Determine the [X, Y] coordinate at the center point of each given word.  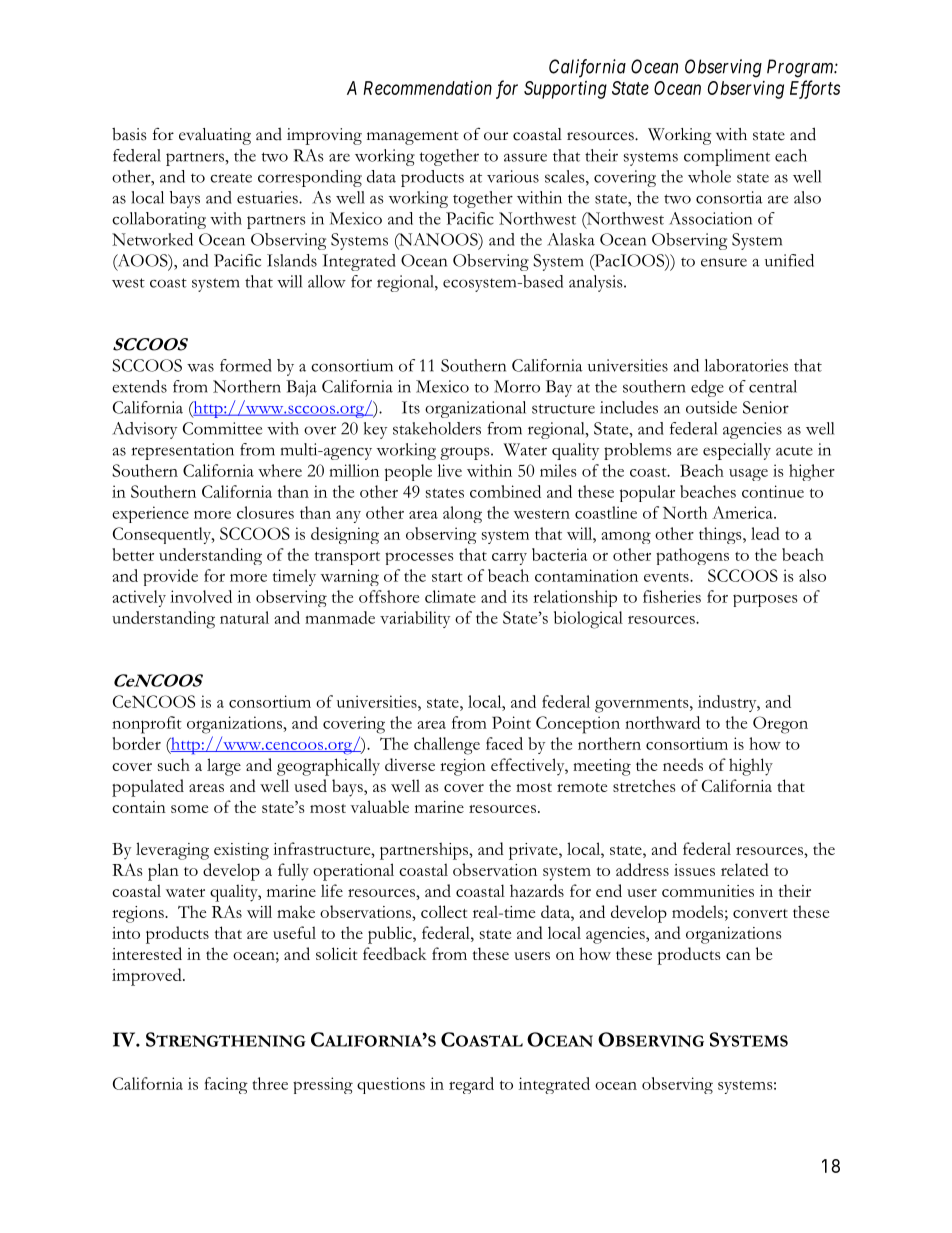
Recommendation [427, 88]
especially [737, 451]
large [224, 767]
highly [751, 767]
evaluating [215, 136]
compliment [727, 157]
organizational [475, 409]
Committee [222, 428]
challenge [447, 746]
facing [226, 1085]
